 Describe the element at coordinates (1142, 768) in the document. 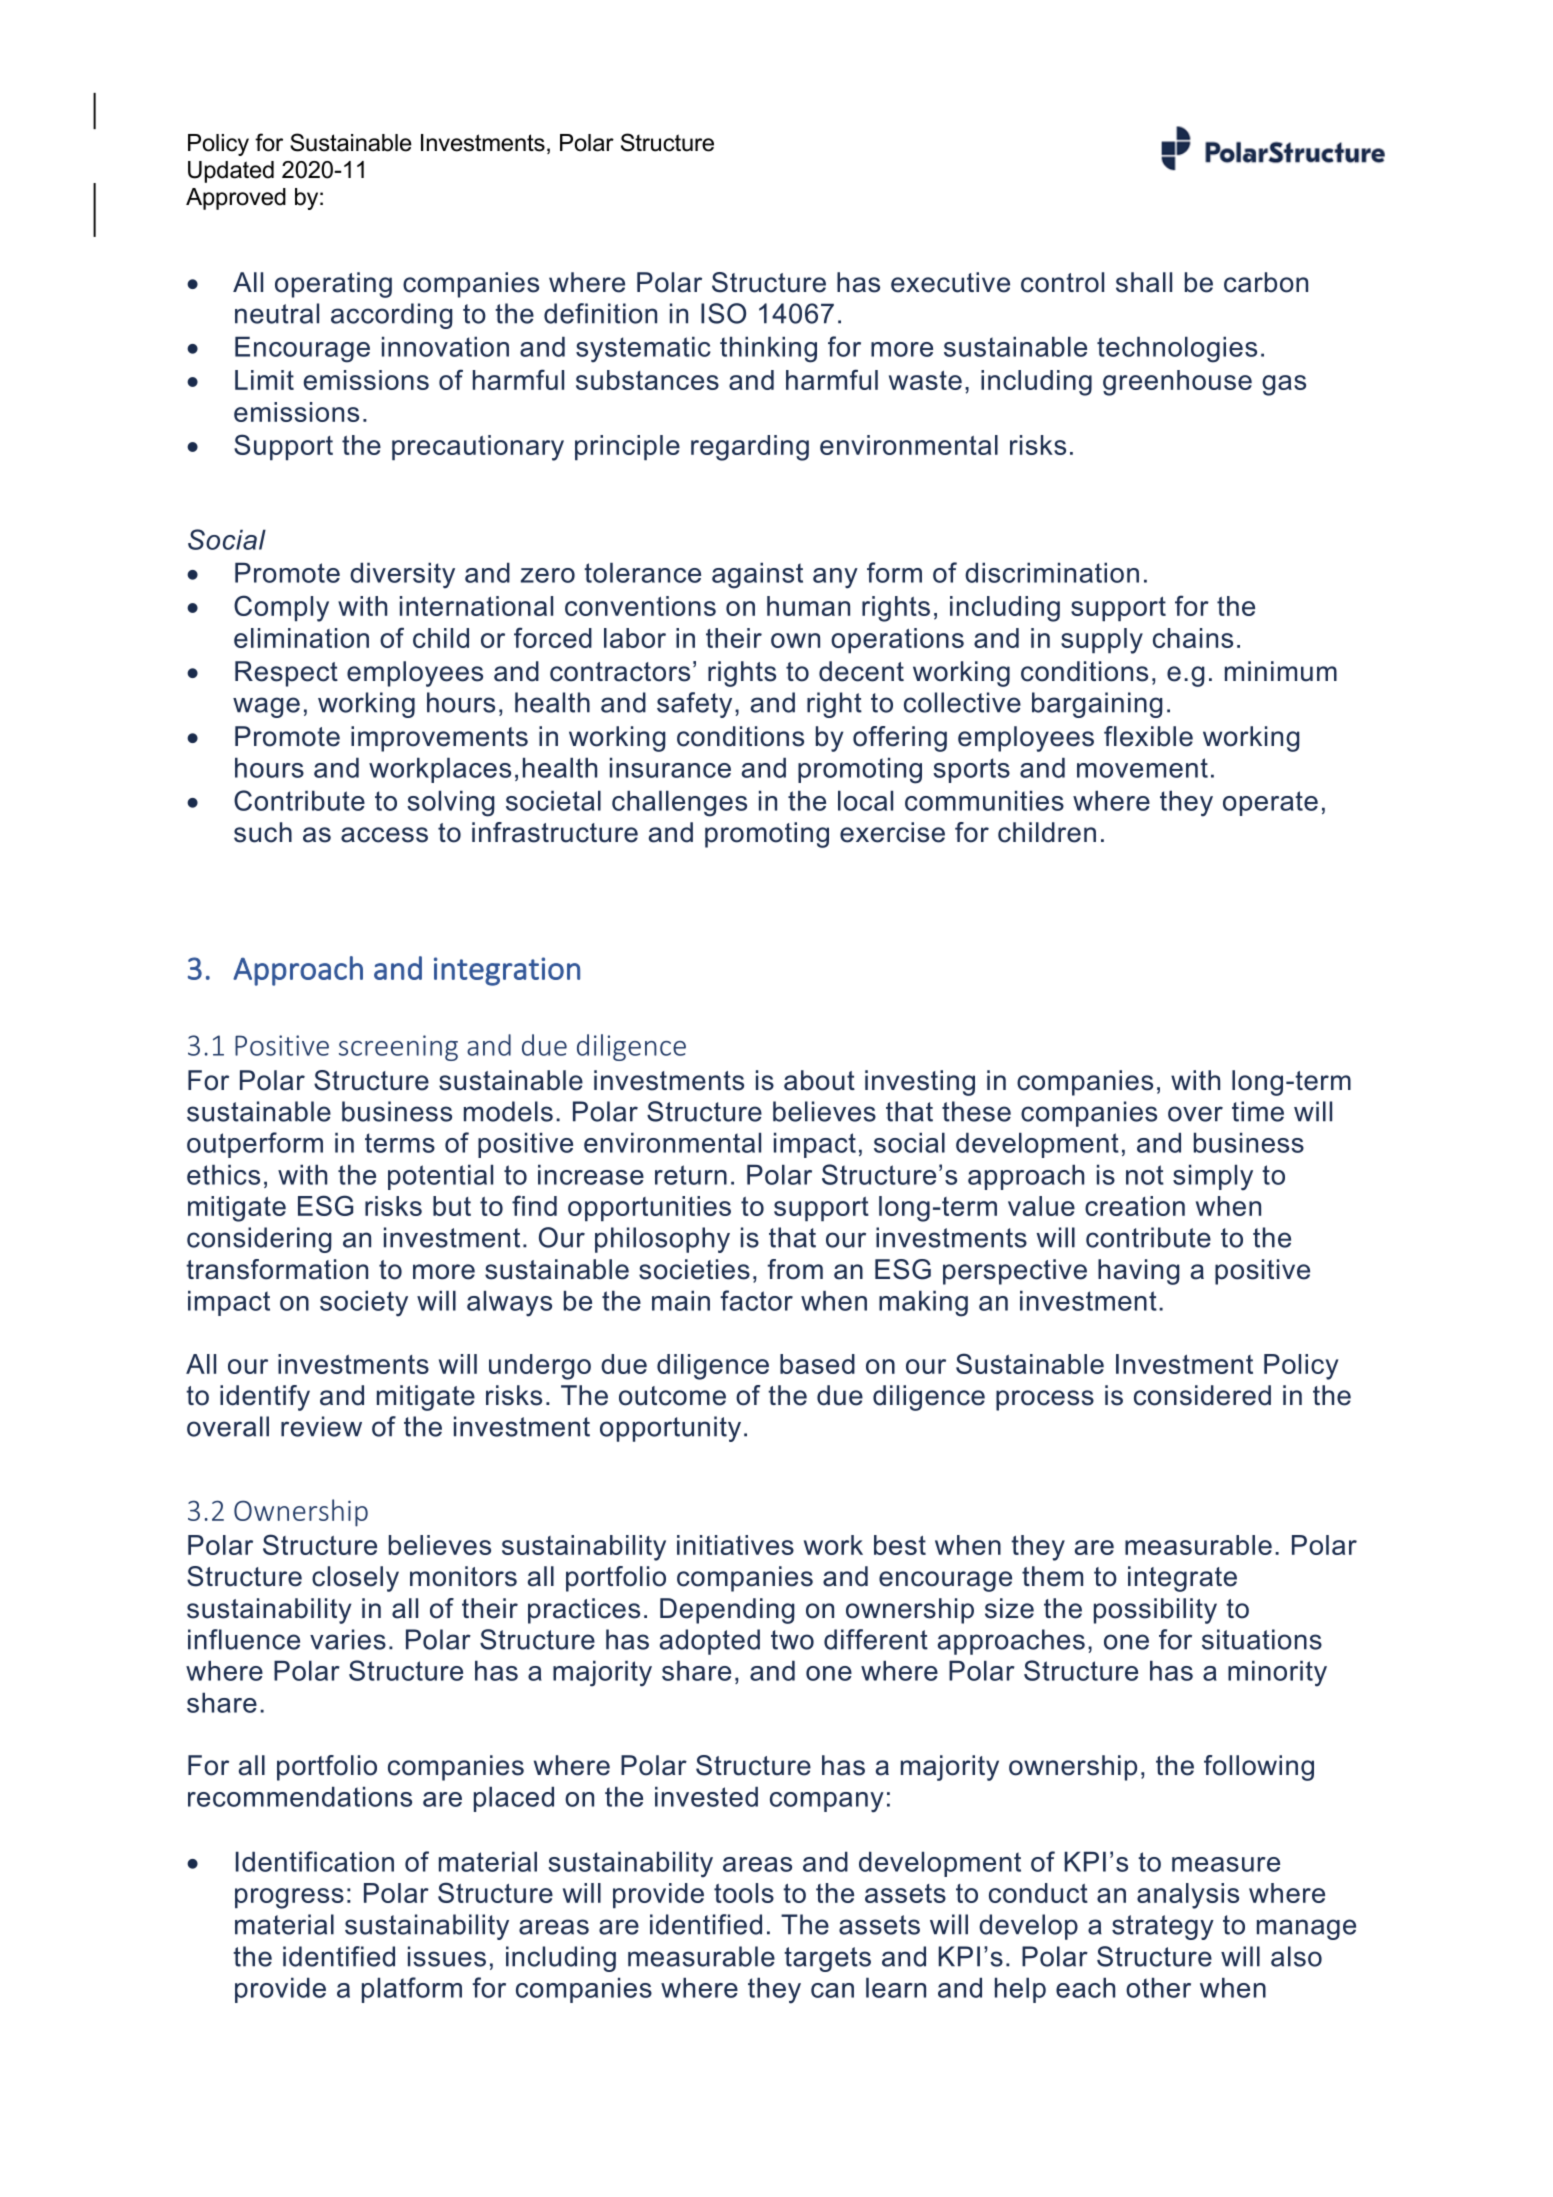

I see `movement` at that location.
